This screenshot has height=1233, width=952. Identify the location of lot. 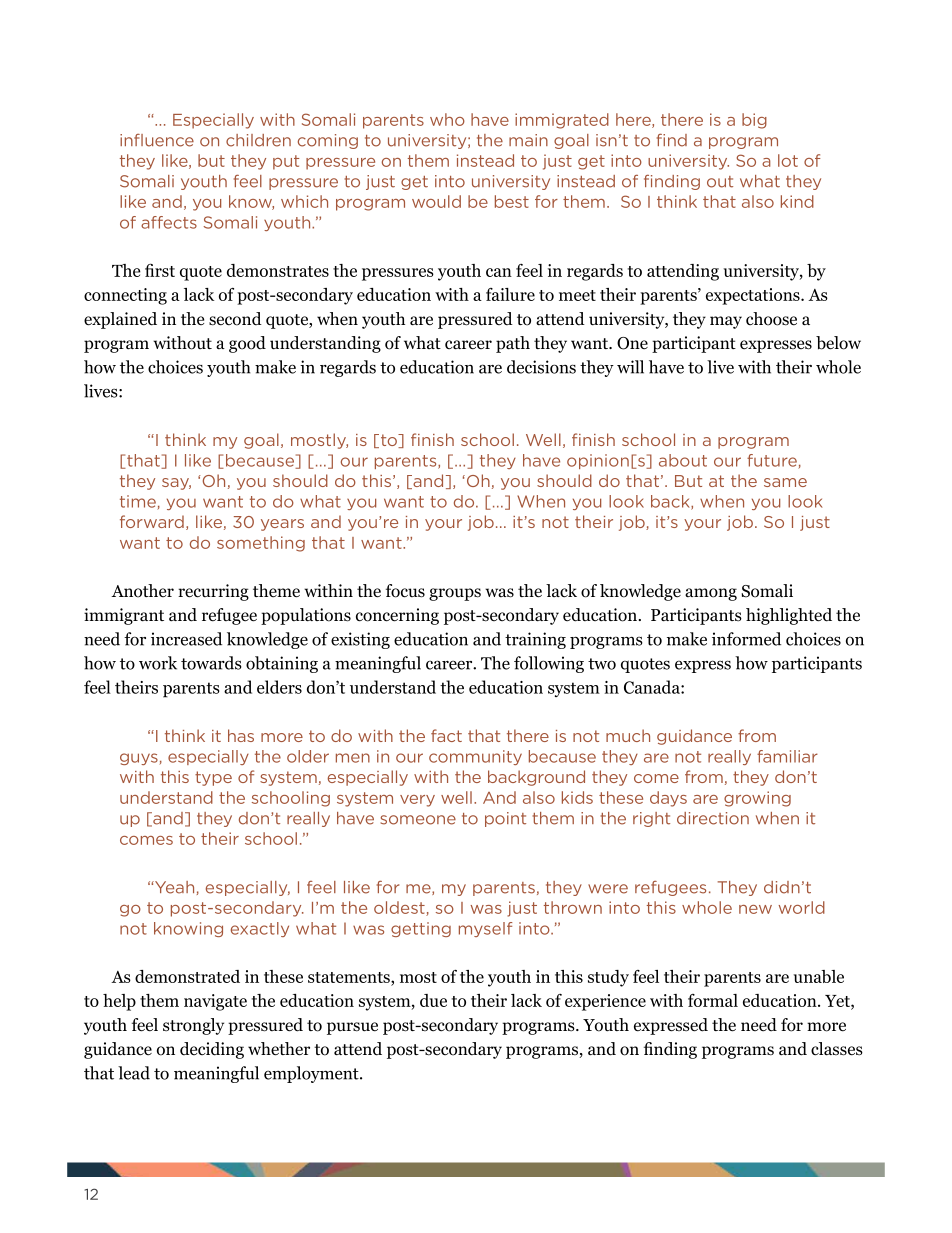
(788, 160).
